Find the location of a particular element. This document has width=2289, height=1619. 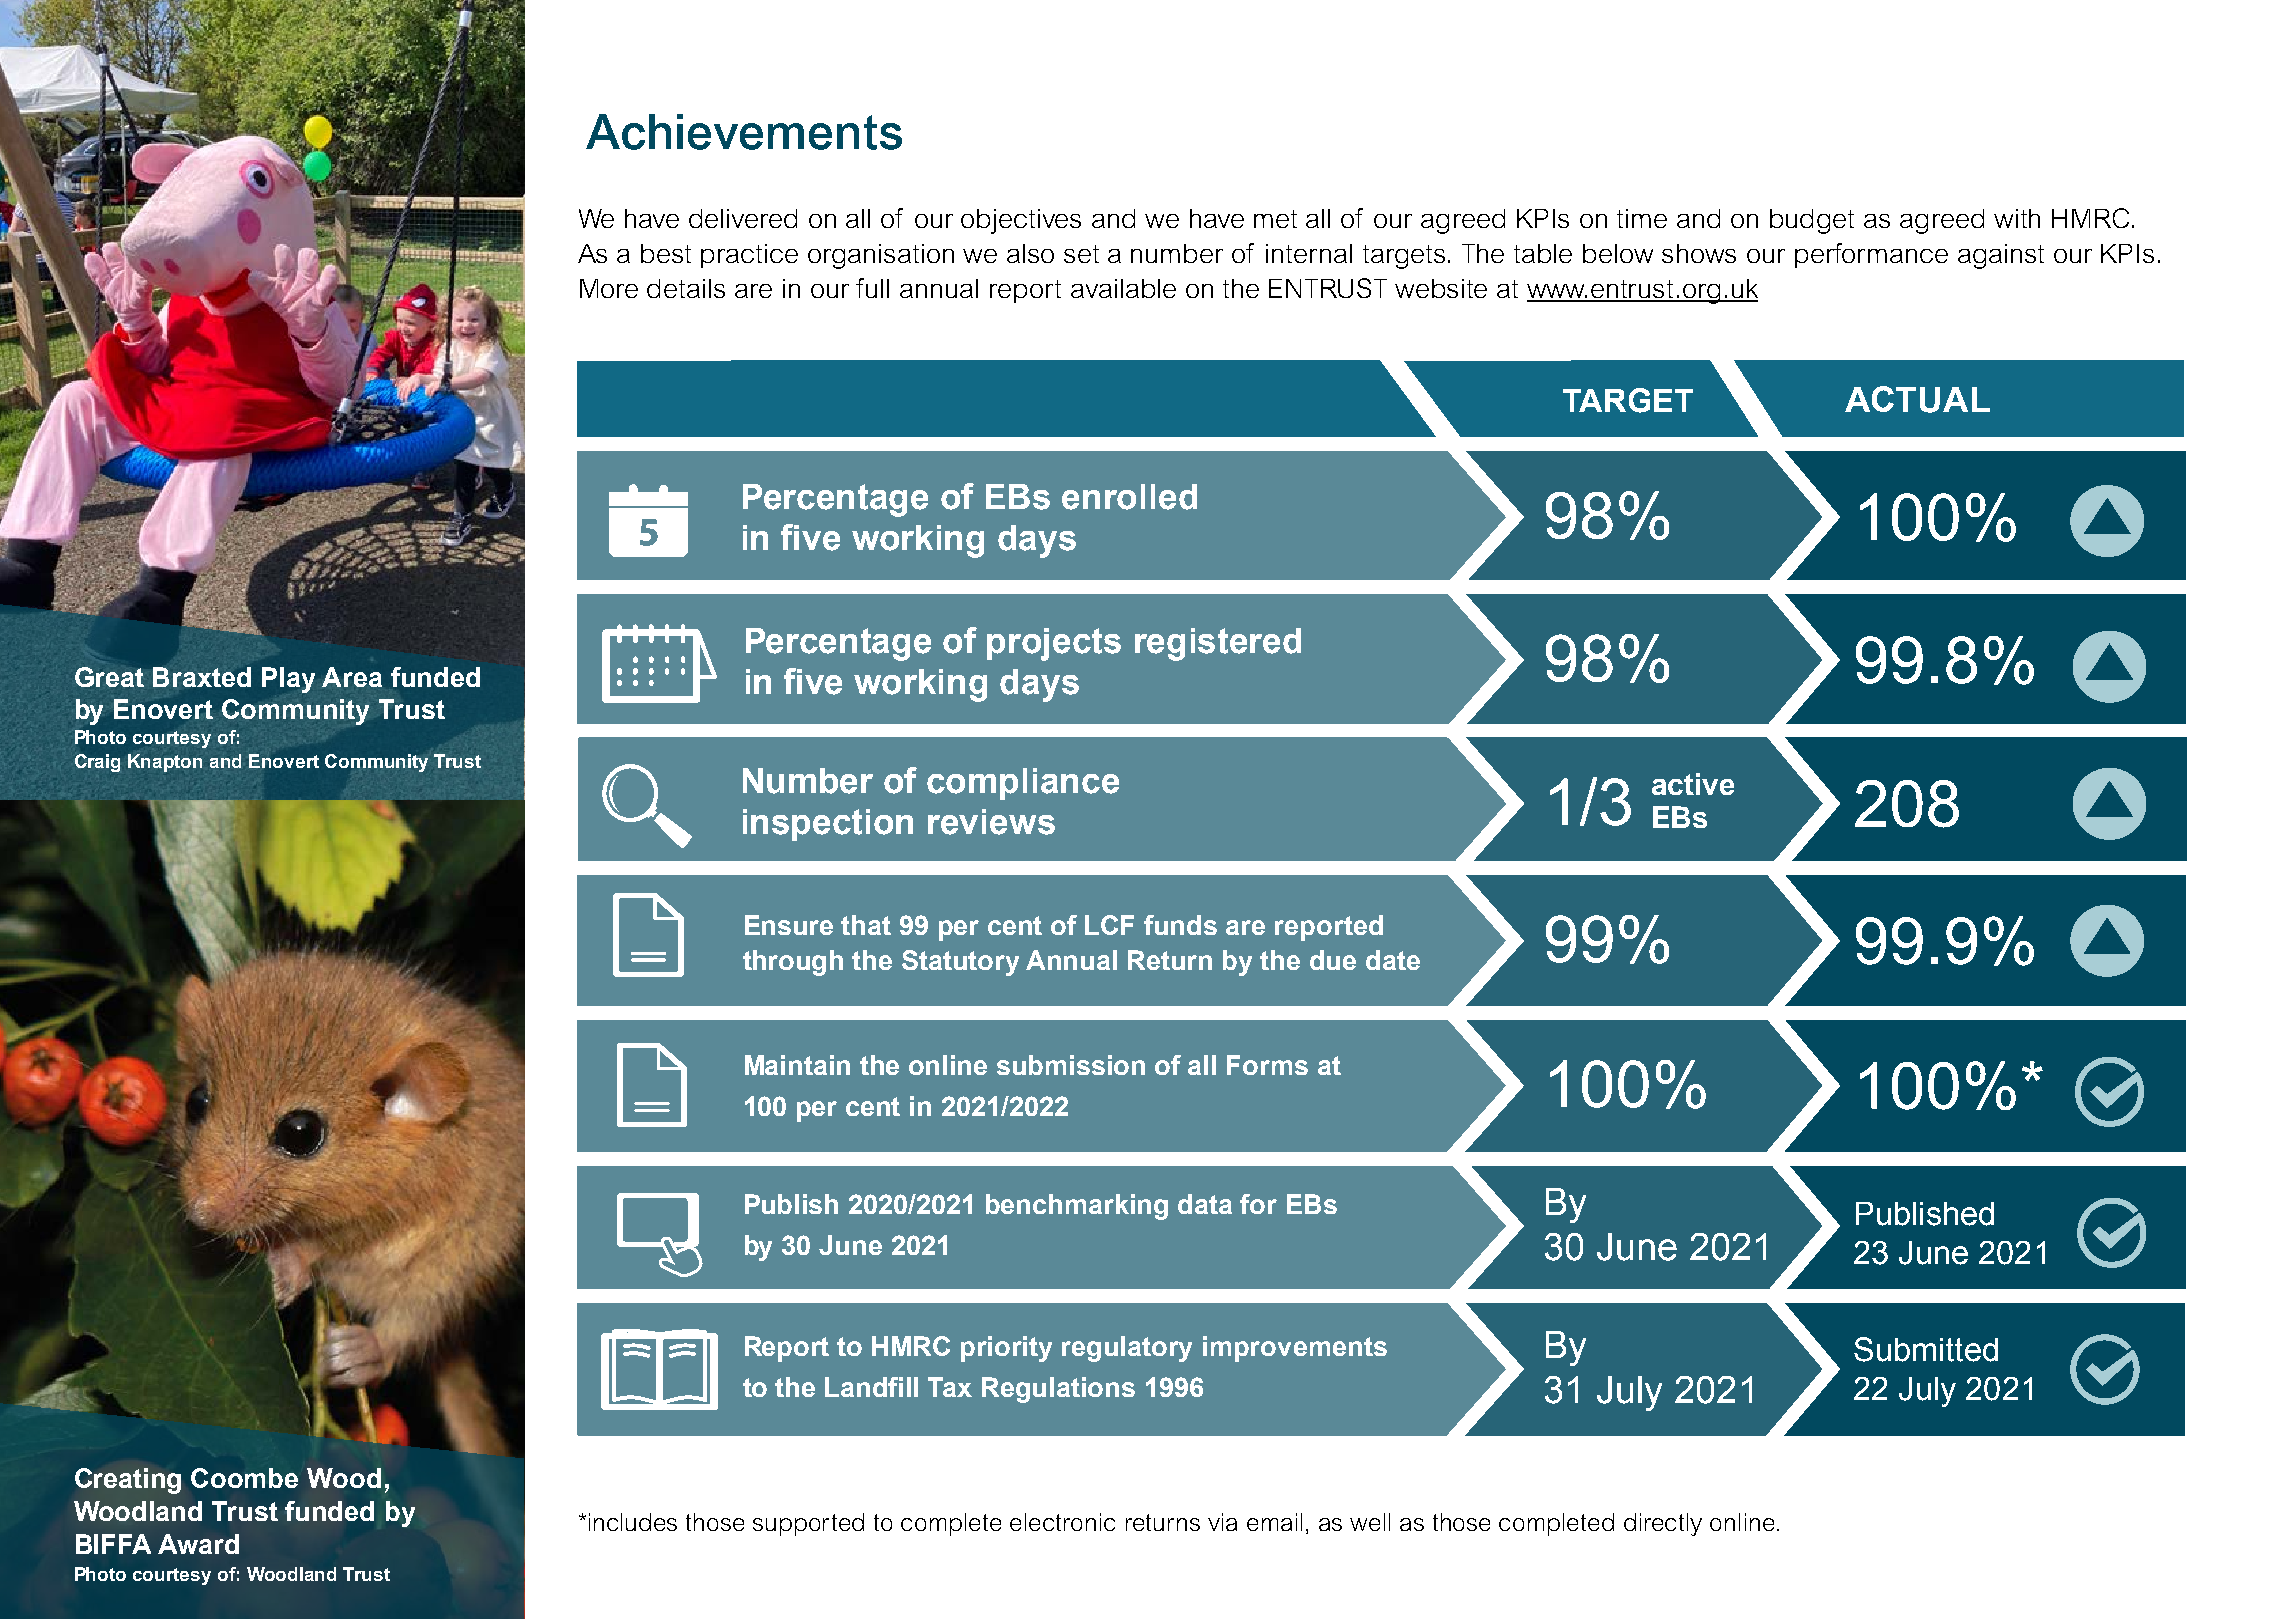

objectives is located at coordinates (1021, 221).
